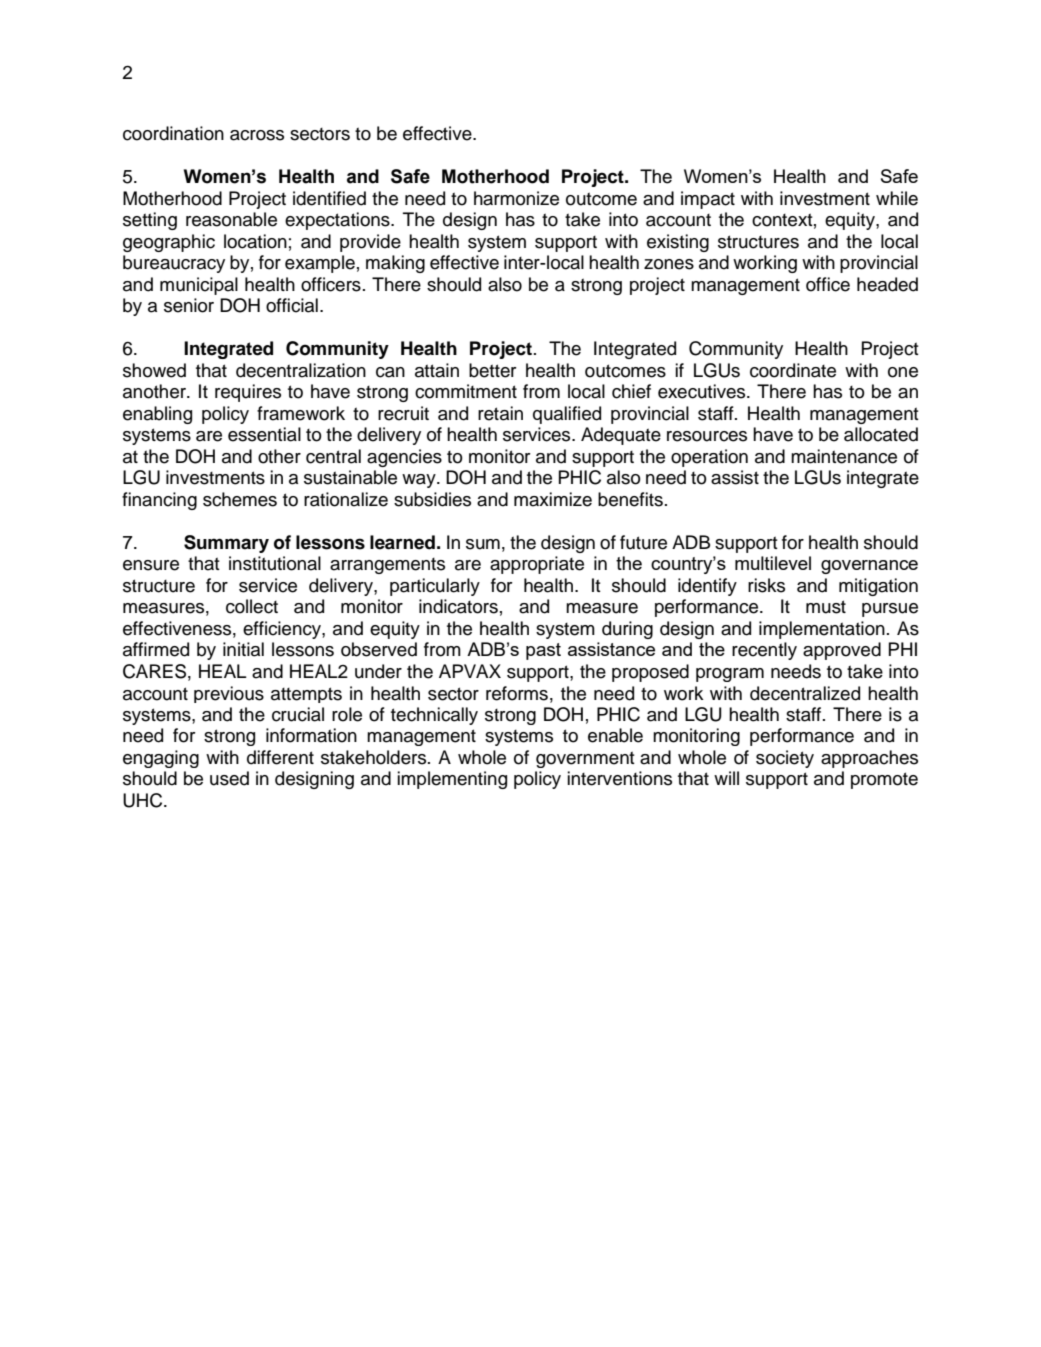  What do you see at coordinates (773, 563) in the page?
I see `multilevel` at bounding box center [773, 563].
